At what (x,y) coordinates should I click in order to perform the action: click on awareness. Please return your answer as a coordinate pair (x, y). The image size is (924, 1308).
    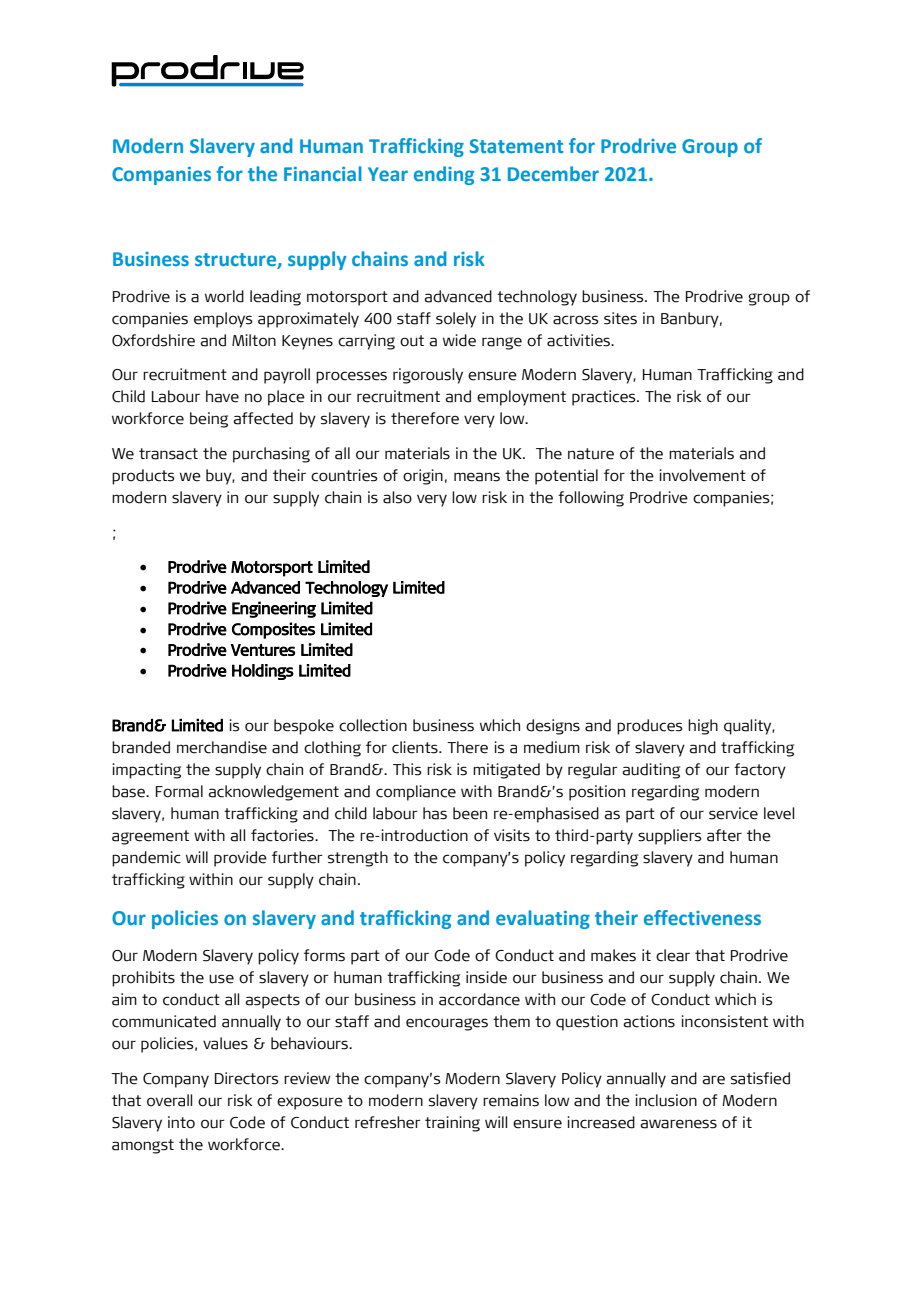
    Looking at the image, I should click on (678, 1124).
